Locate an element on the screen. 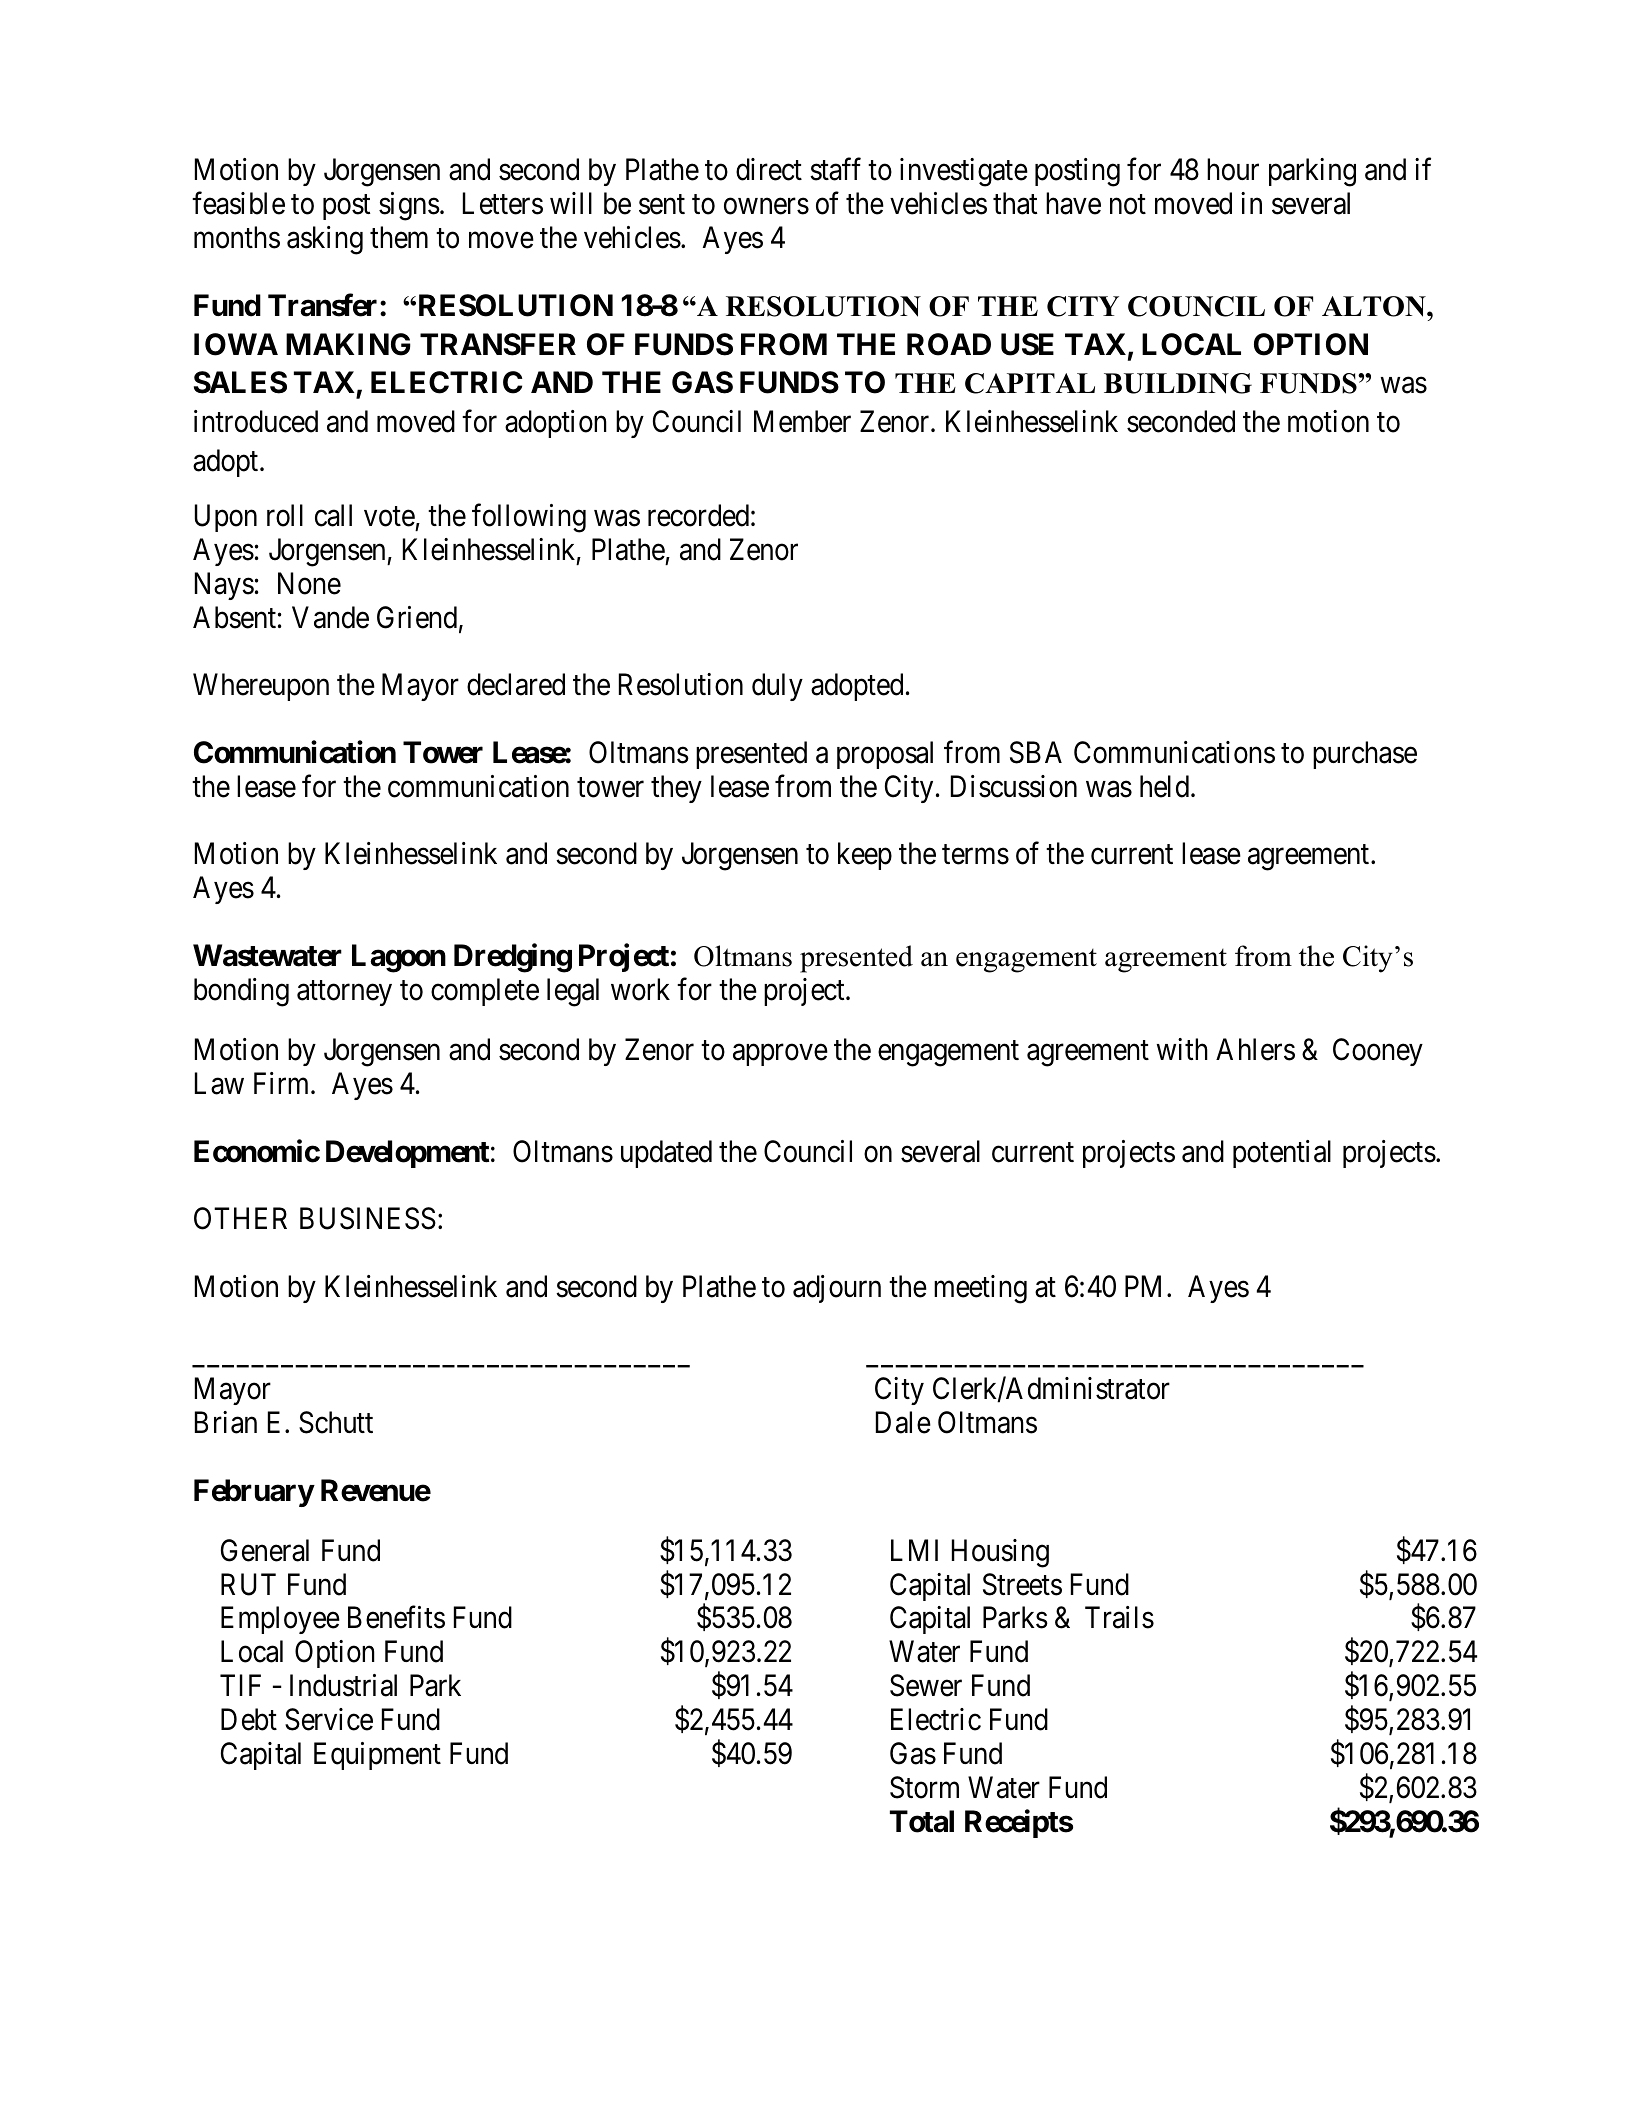 This screenshot has height=2118, width=1636. direct is located at coordinates (769, 169).
